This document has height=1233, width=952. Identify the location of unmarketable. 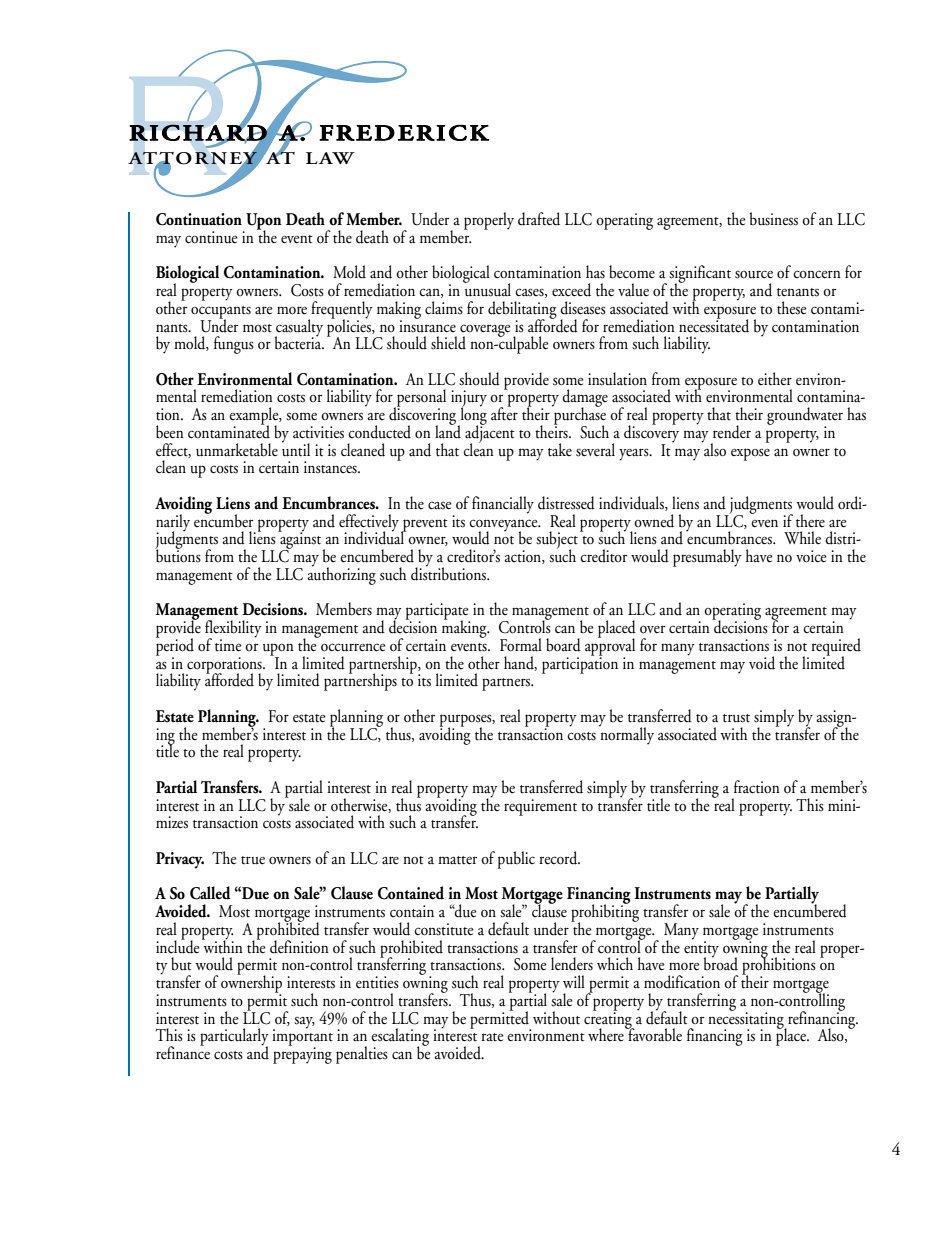
(237, 450).
